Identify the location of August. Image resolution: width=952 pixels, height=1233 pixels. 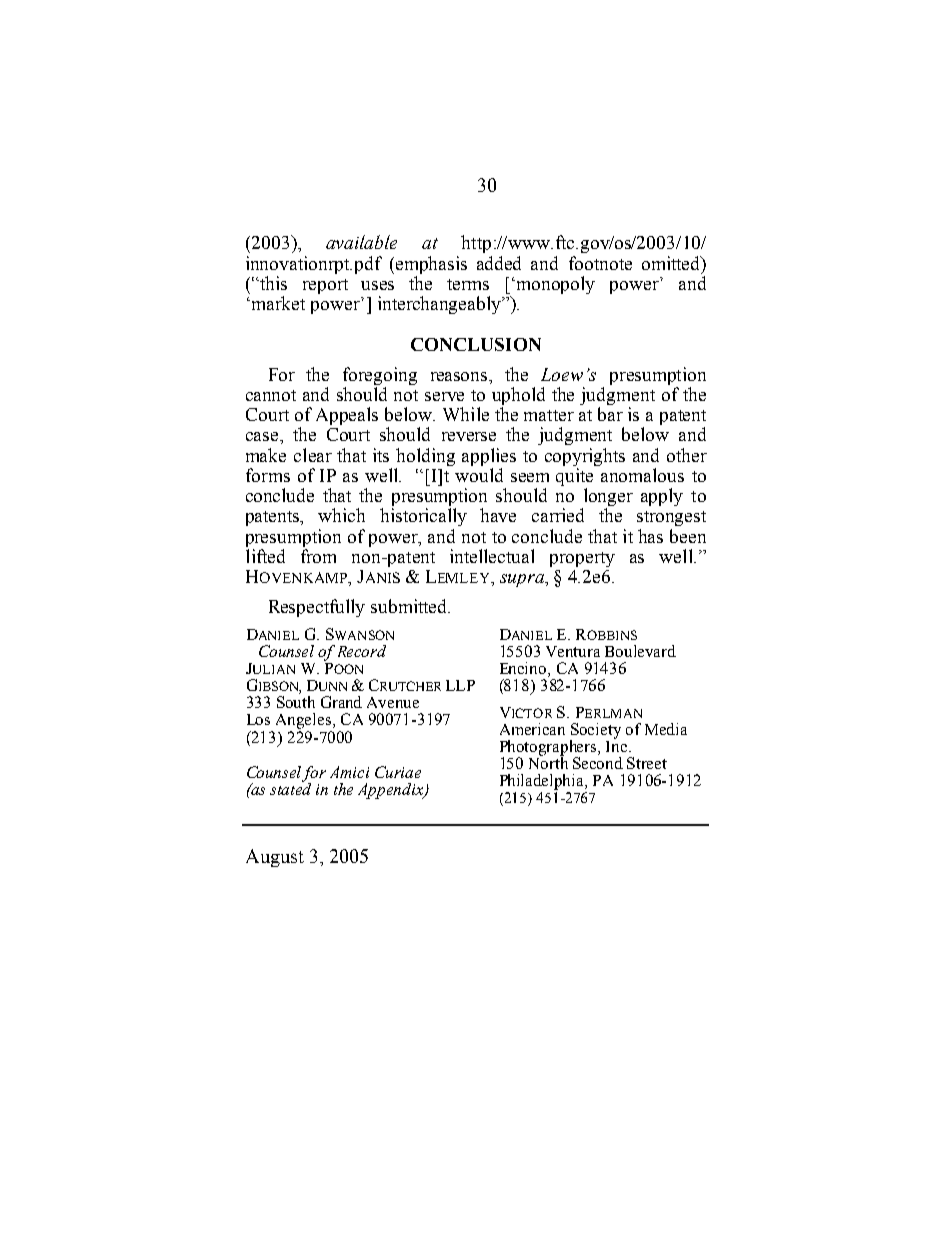
(275, 858).
